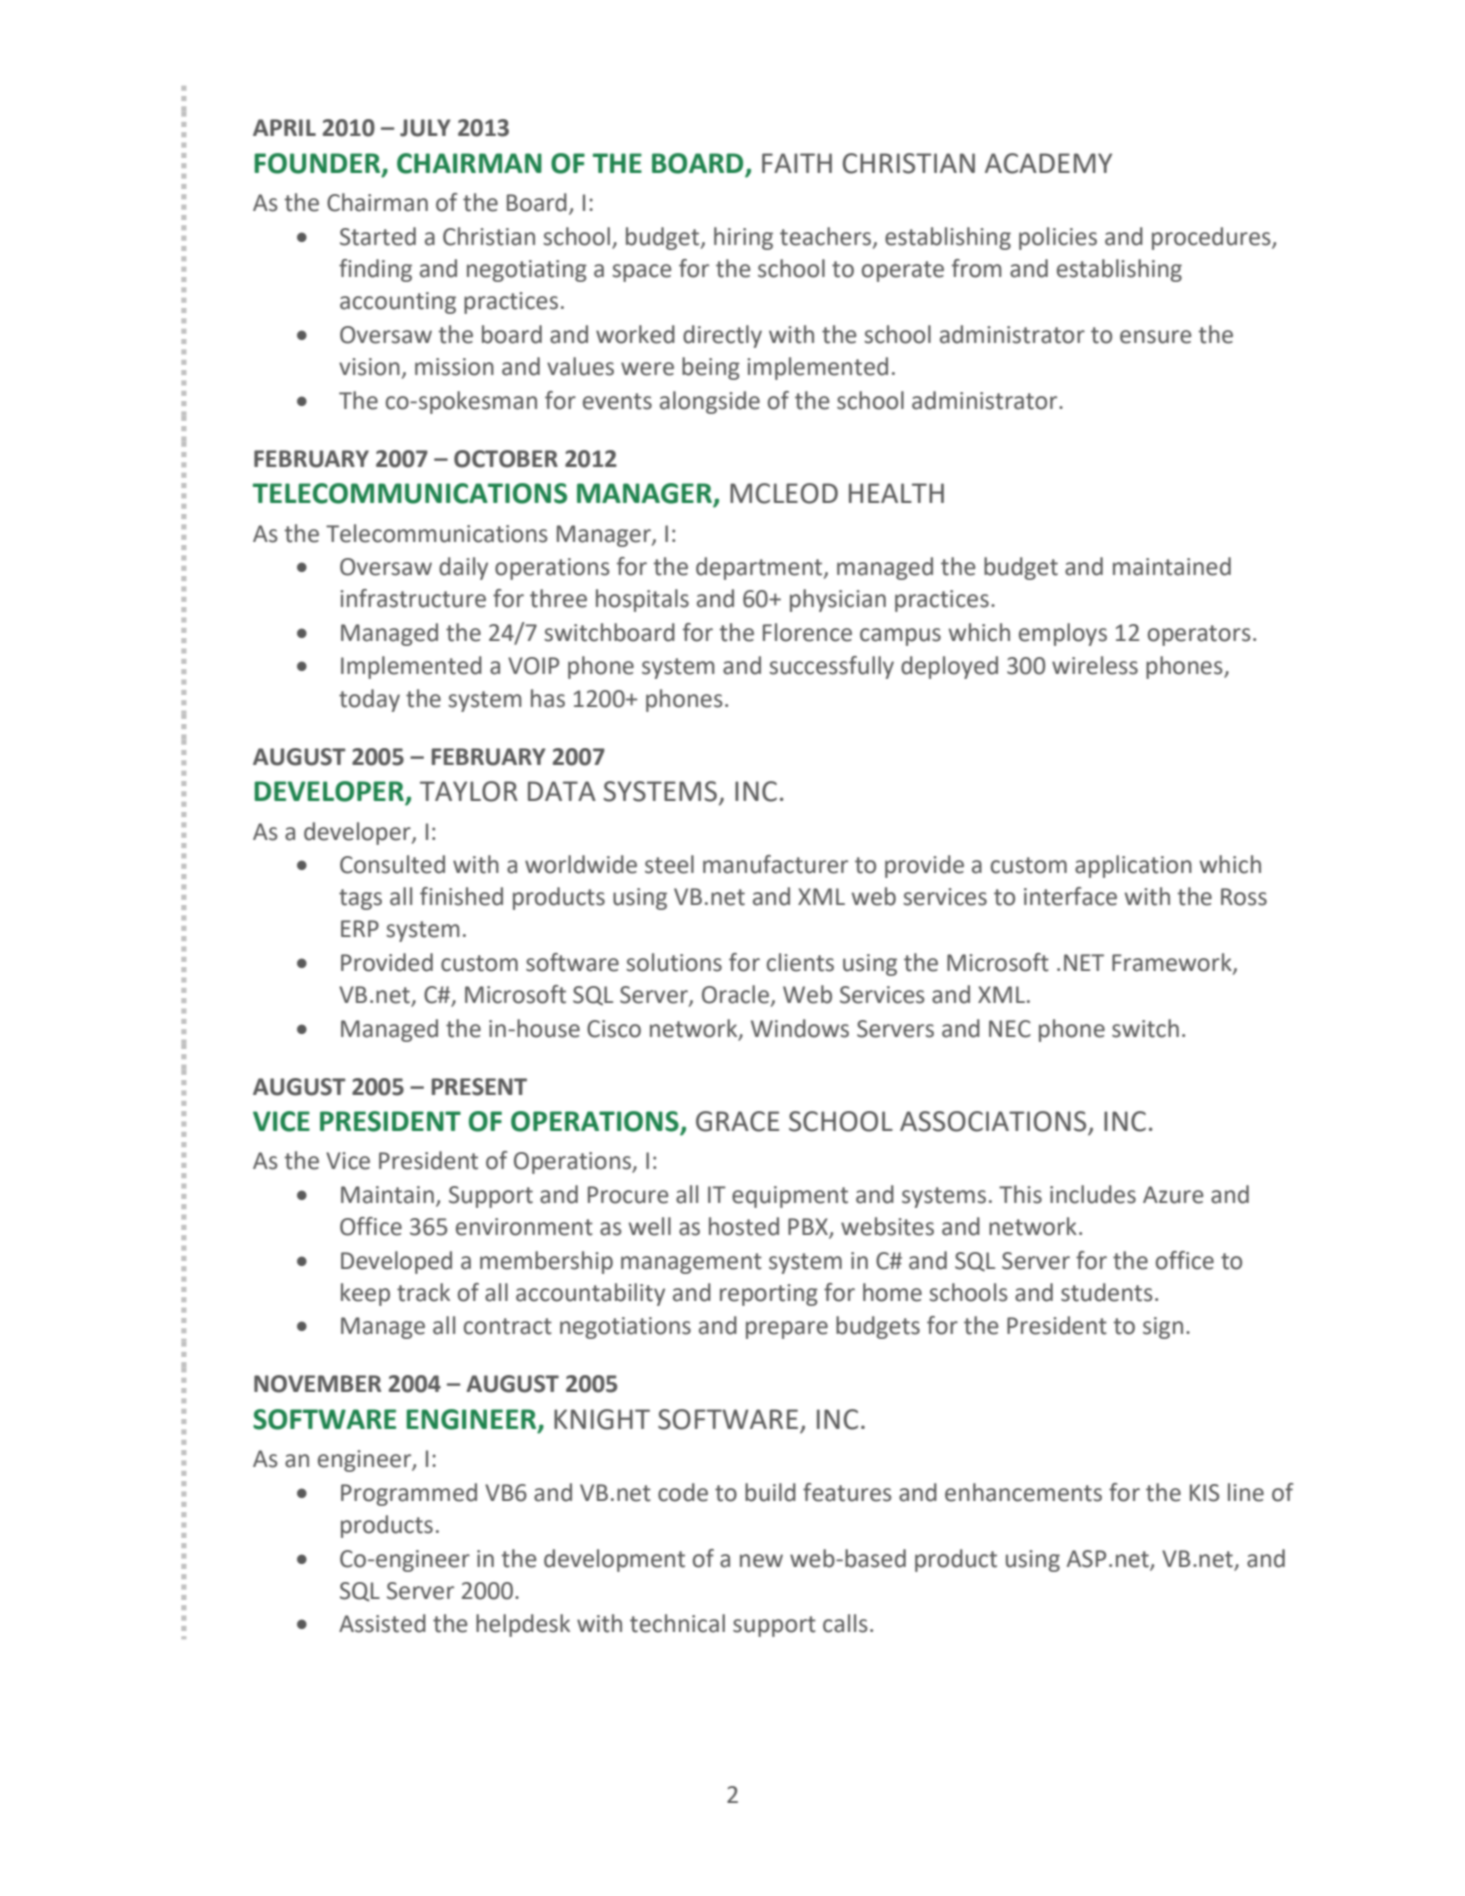 This page has width=1465, height=1896. I want to click on hosted, so click(744, 1226).
